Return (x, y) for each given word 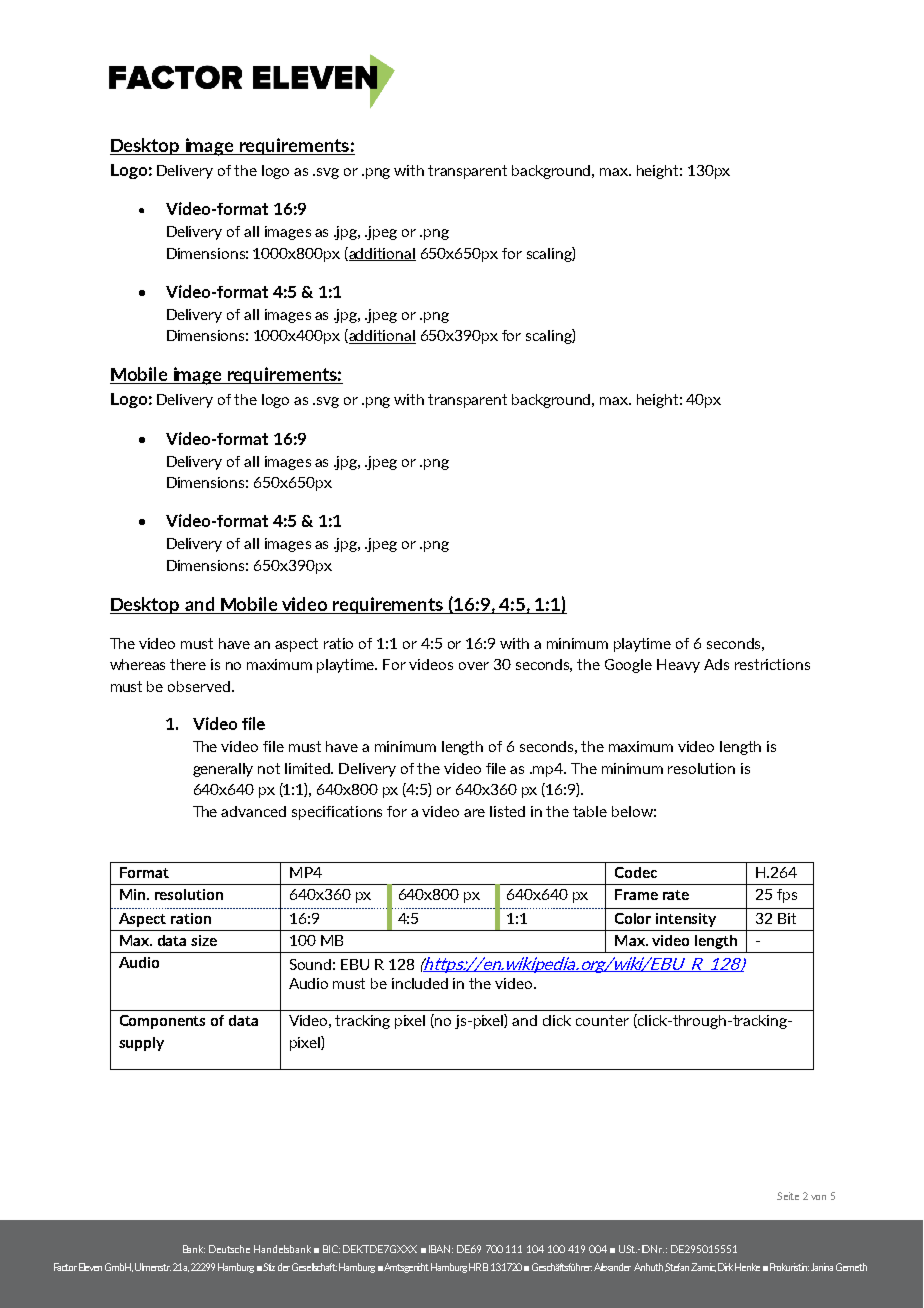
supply (141, 1044)
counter (602, 1020)
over (474, 666)
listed (507, 811)
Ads (716, 664)
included (420, 983)
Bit (787, 918)
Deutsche (229, 1249)
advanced (253, 811)
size (204, 940)
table (590, 811)
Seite (788, 1196)
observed (200, 686)
